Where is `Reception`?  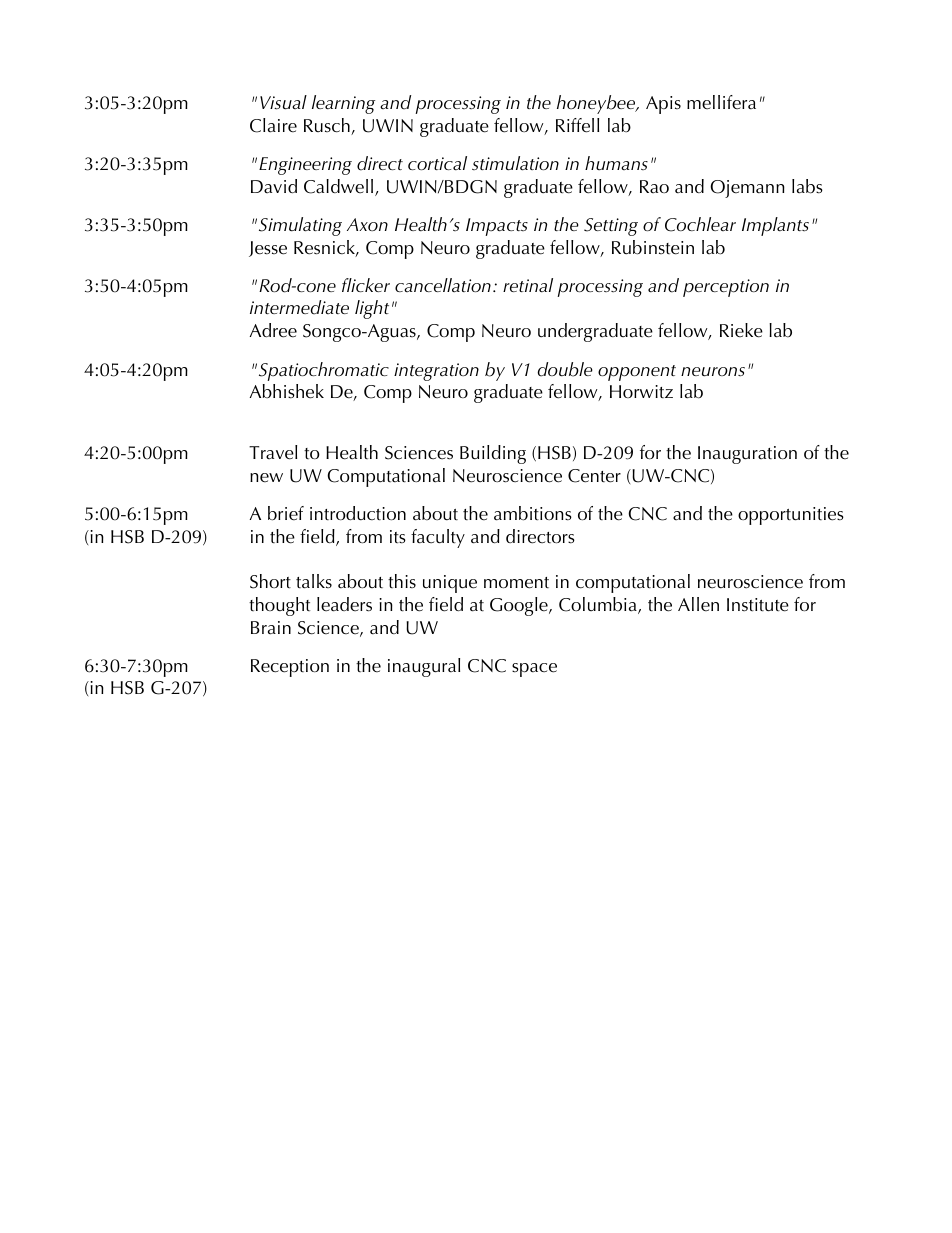
Reception is located at coordinates (290, 668).
